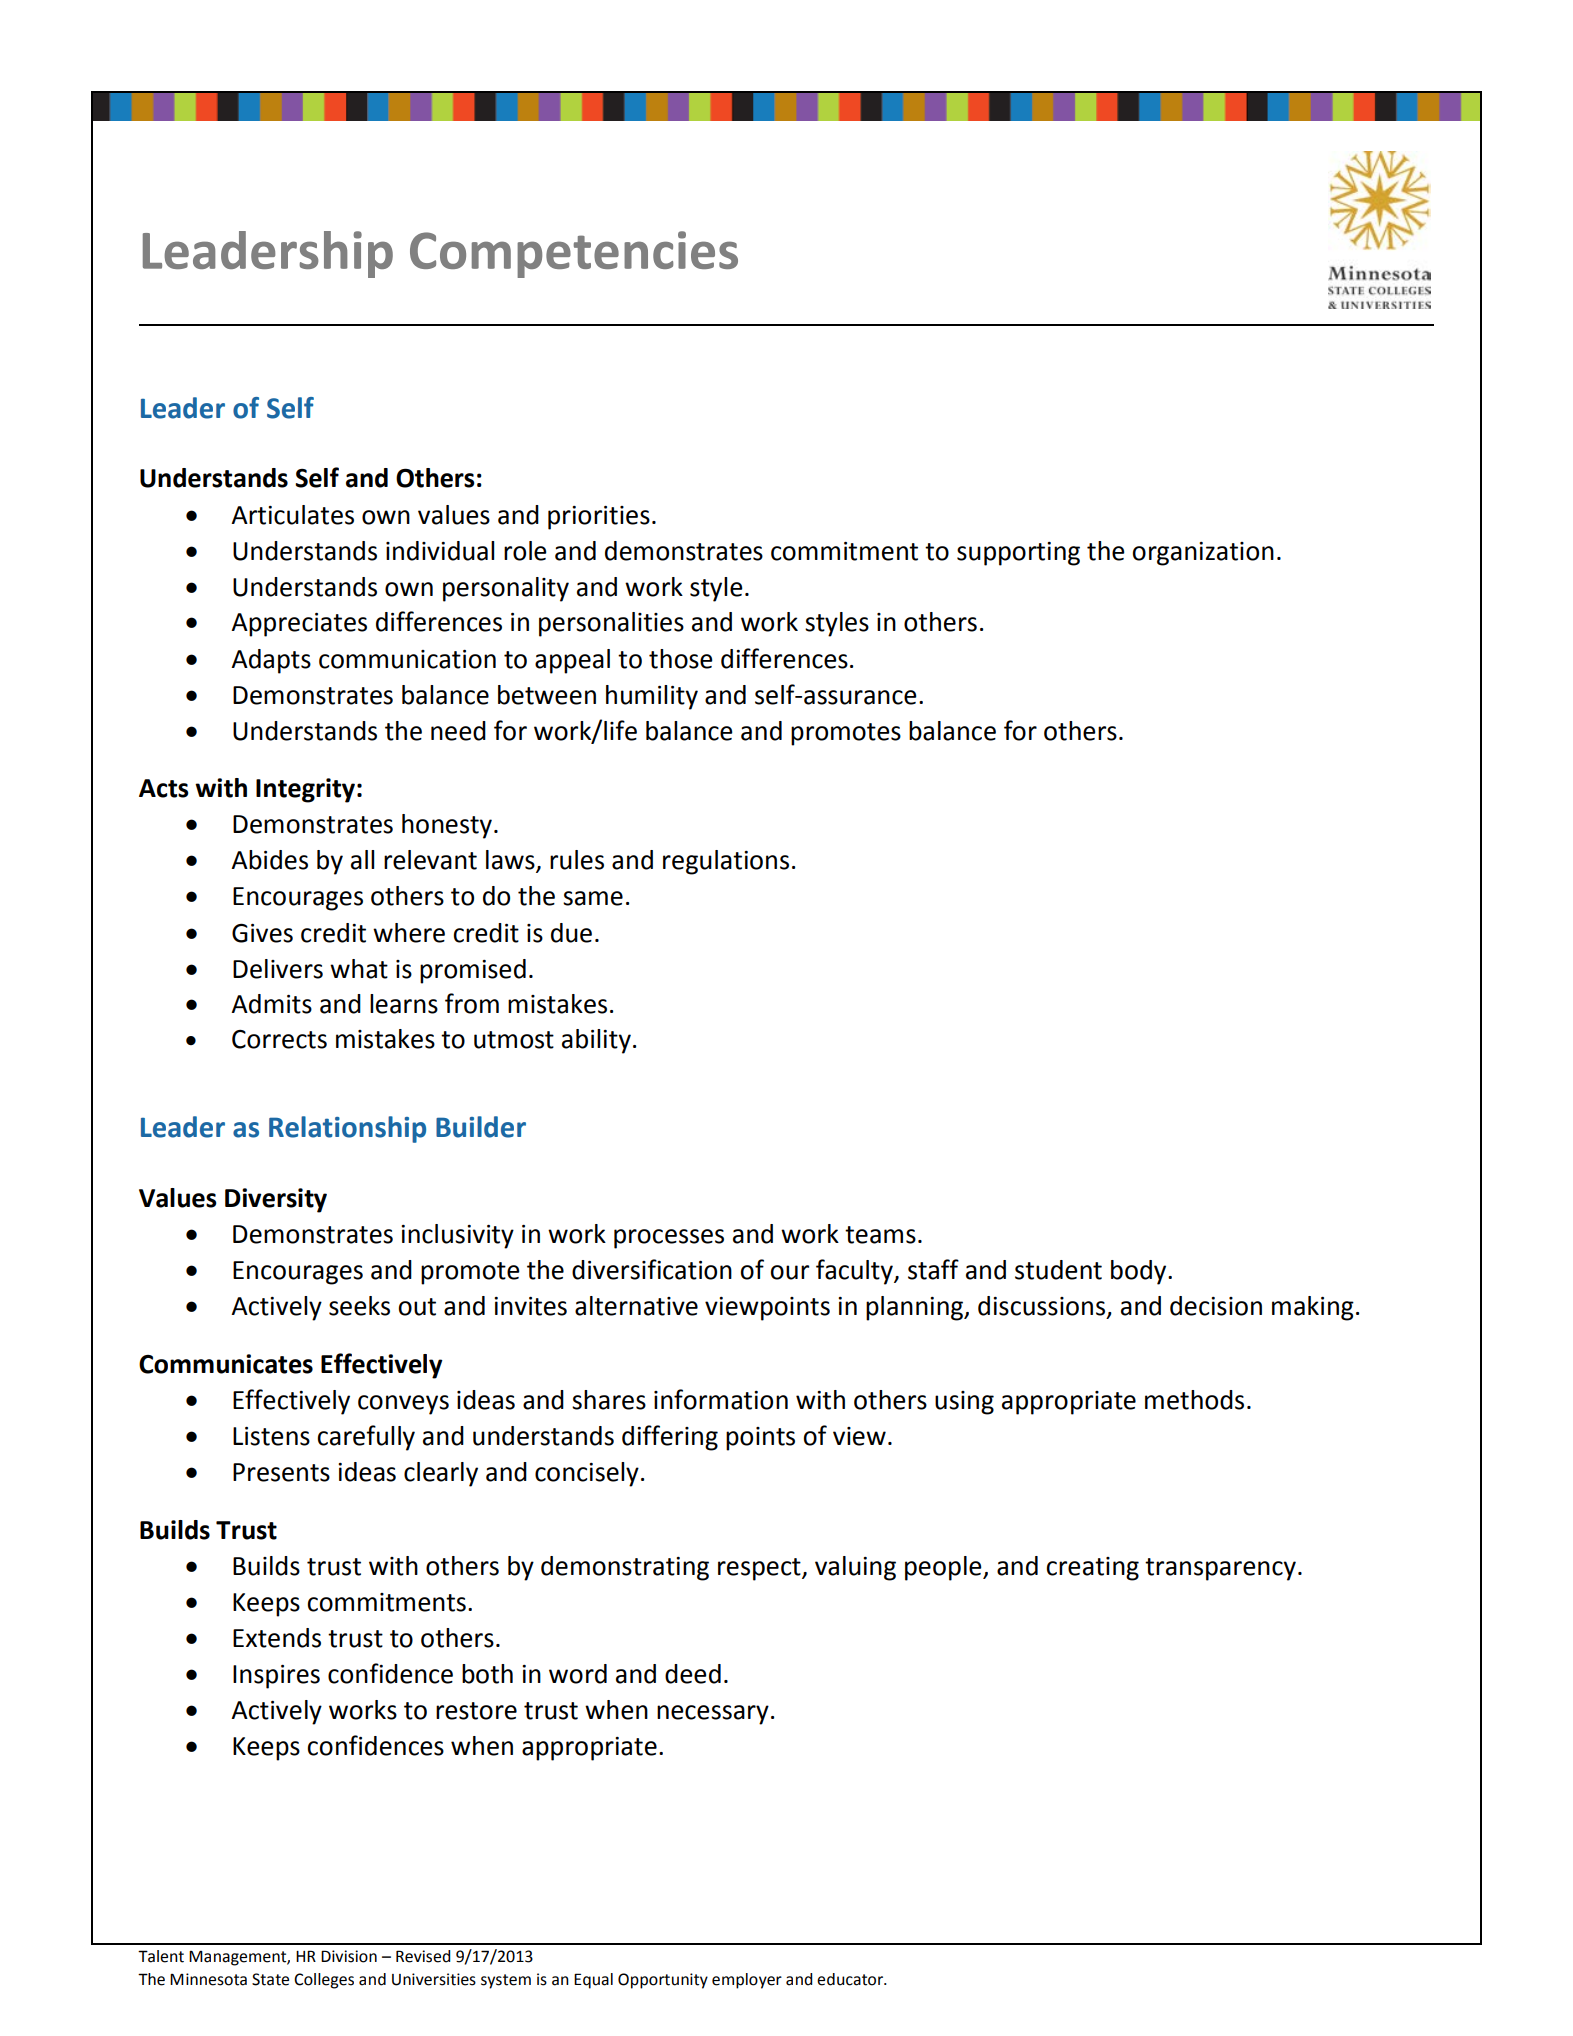  Describe the element at coordinates (271, 661) in the screenshot. I see `Adapts` at that location.
